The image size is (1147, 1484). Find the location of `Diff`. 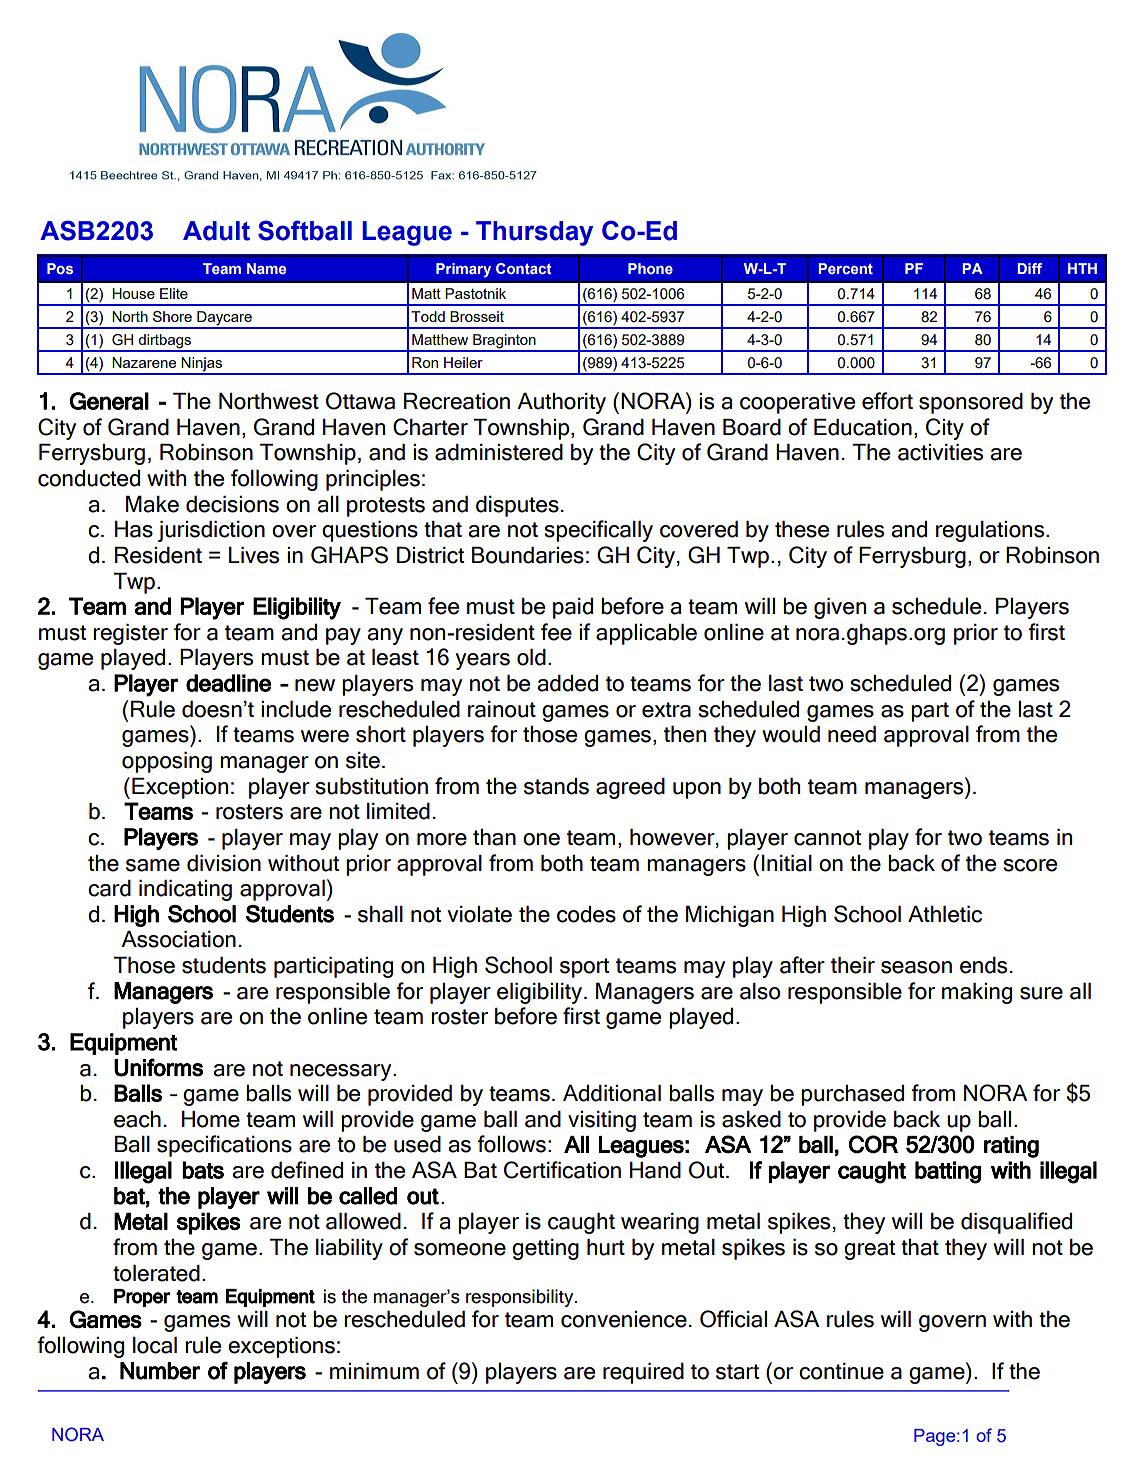

Diff is located at coordinates (1030, 268).
